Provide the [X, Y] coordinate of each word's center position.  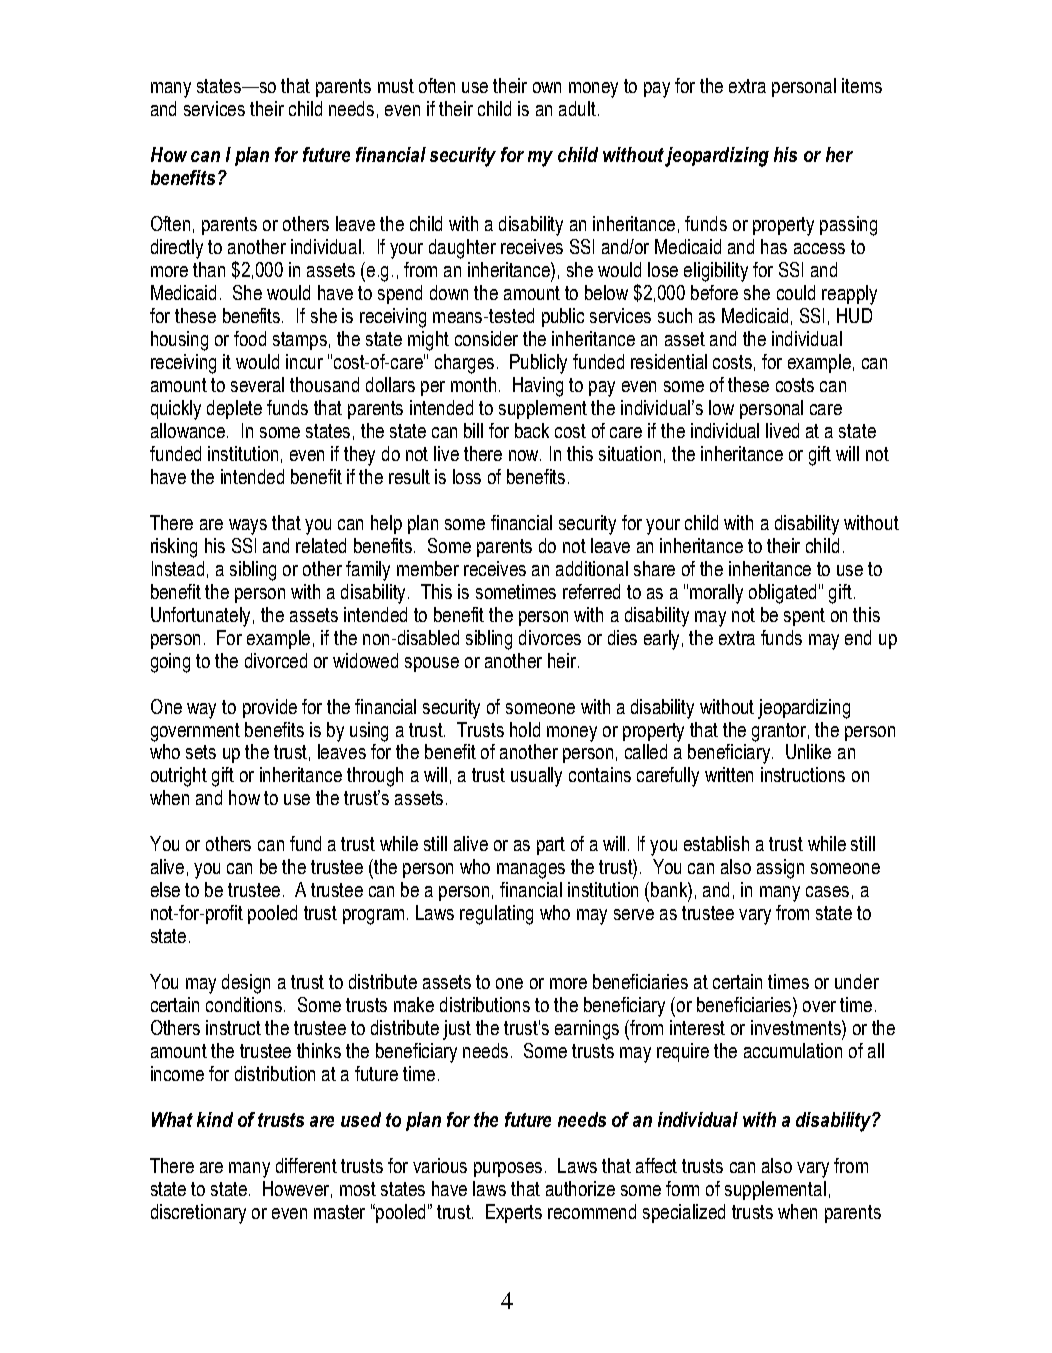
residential [669, 361]
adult [577, 108]
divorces [550, 637]
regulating [496, 915]
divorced [276, 660]
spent [804, 617]
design [246, 984]
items [862, 85]
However [297, 1189]
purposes [510, 1169]
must [396, 86]
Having [538, 387]
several [257, 384]
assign [780, 869]
